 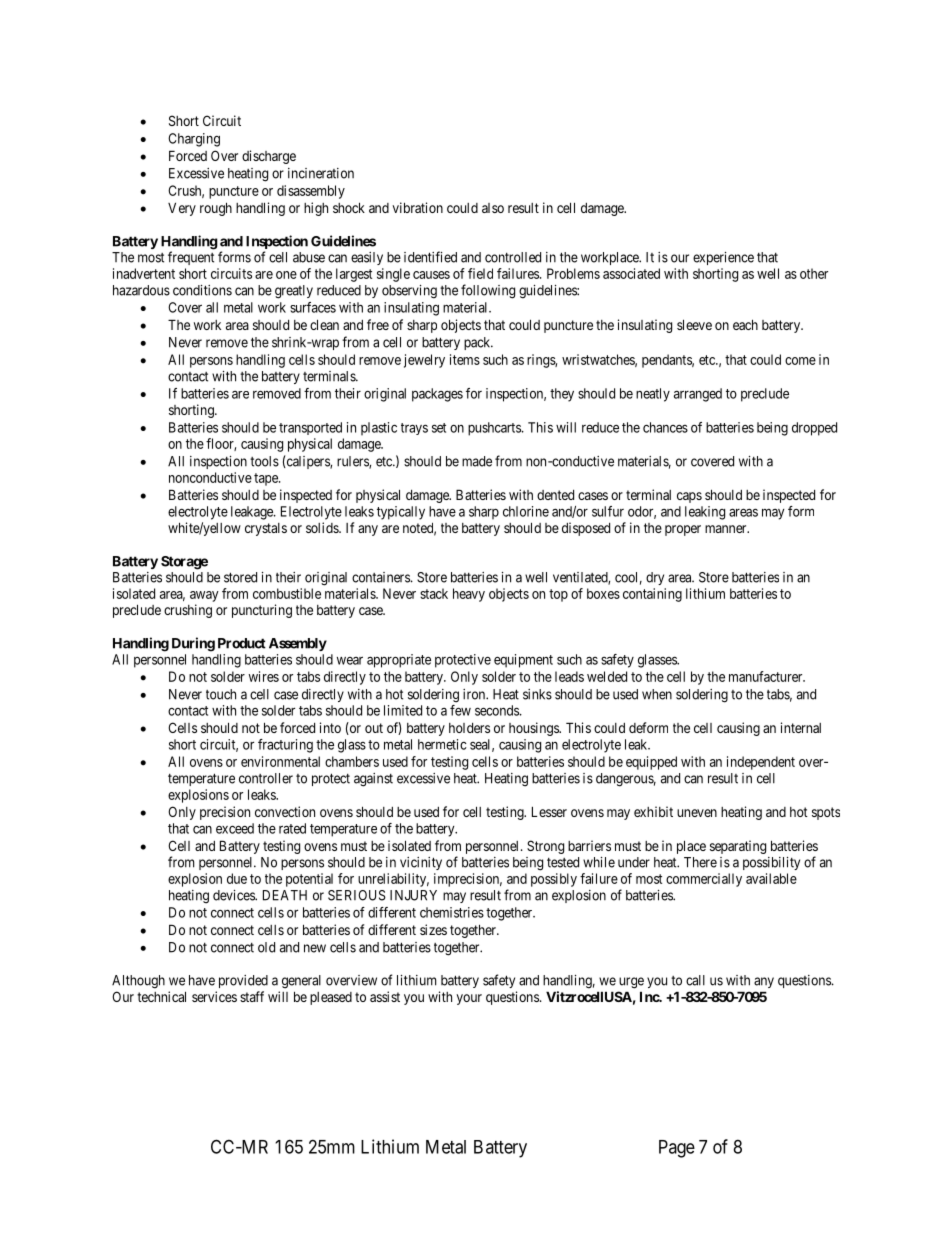 I want to click on Page, so click(x=677, y=1149).
